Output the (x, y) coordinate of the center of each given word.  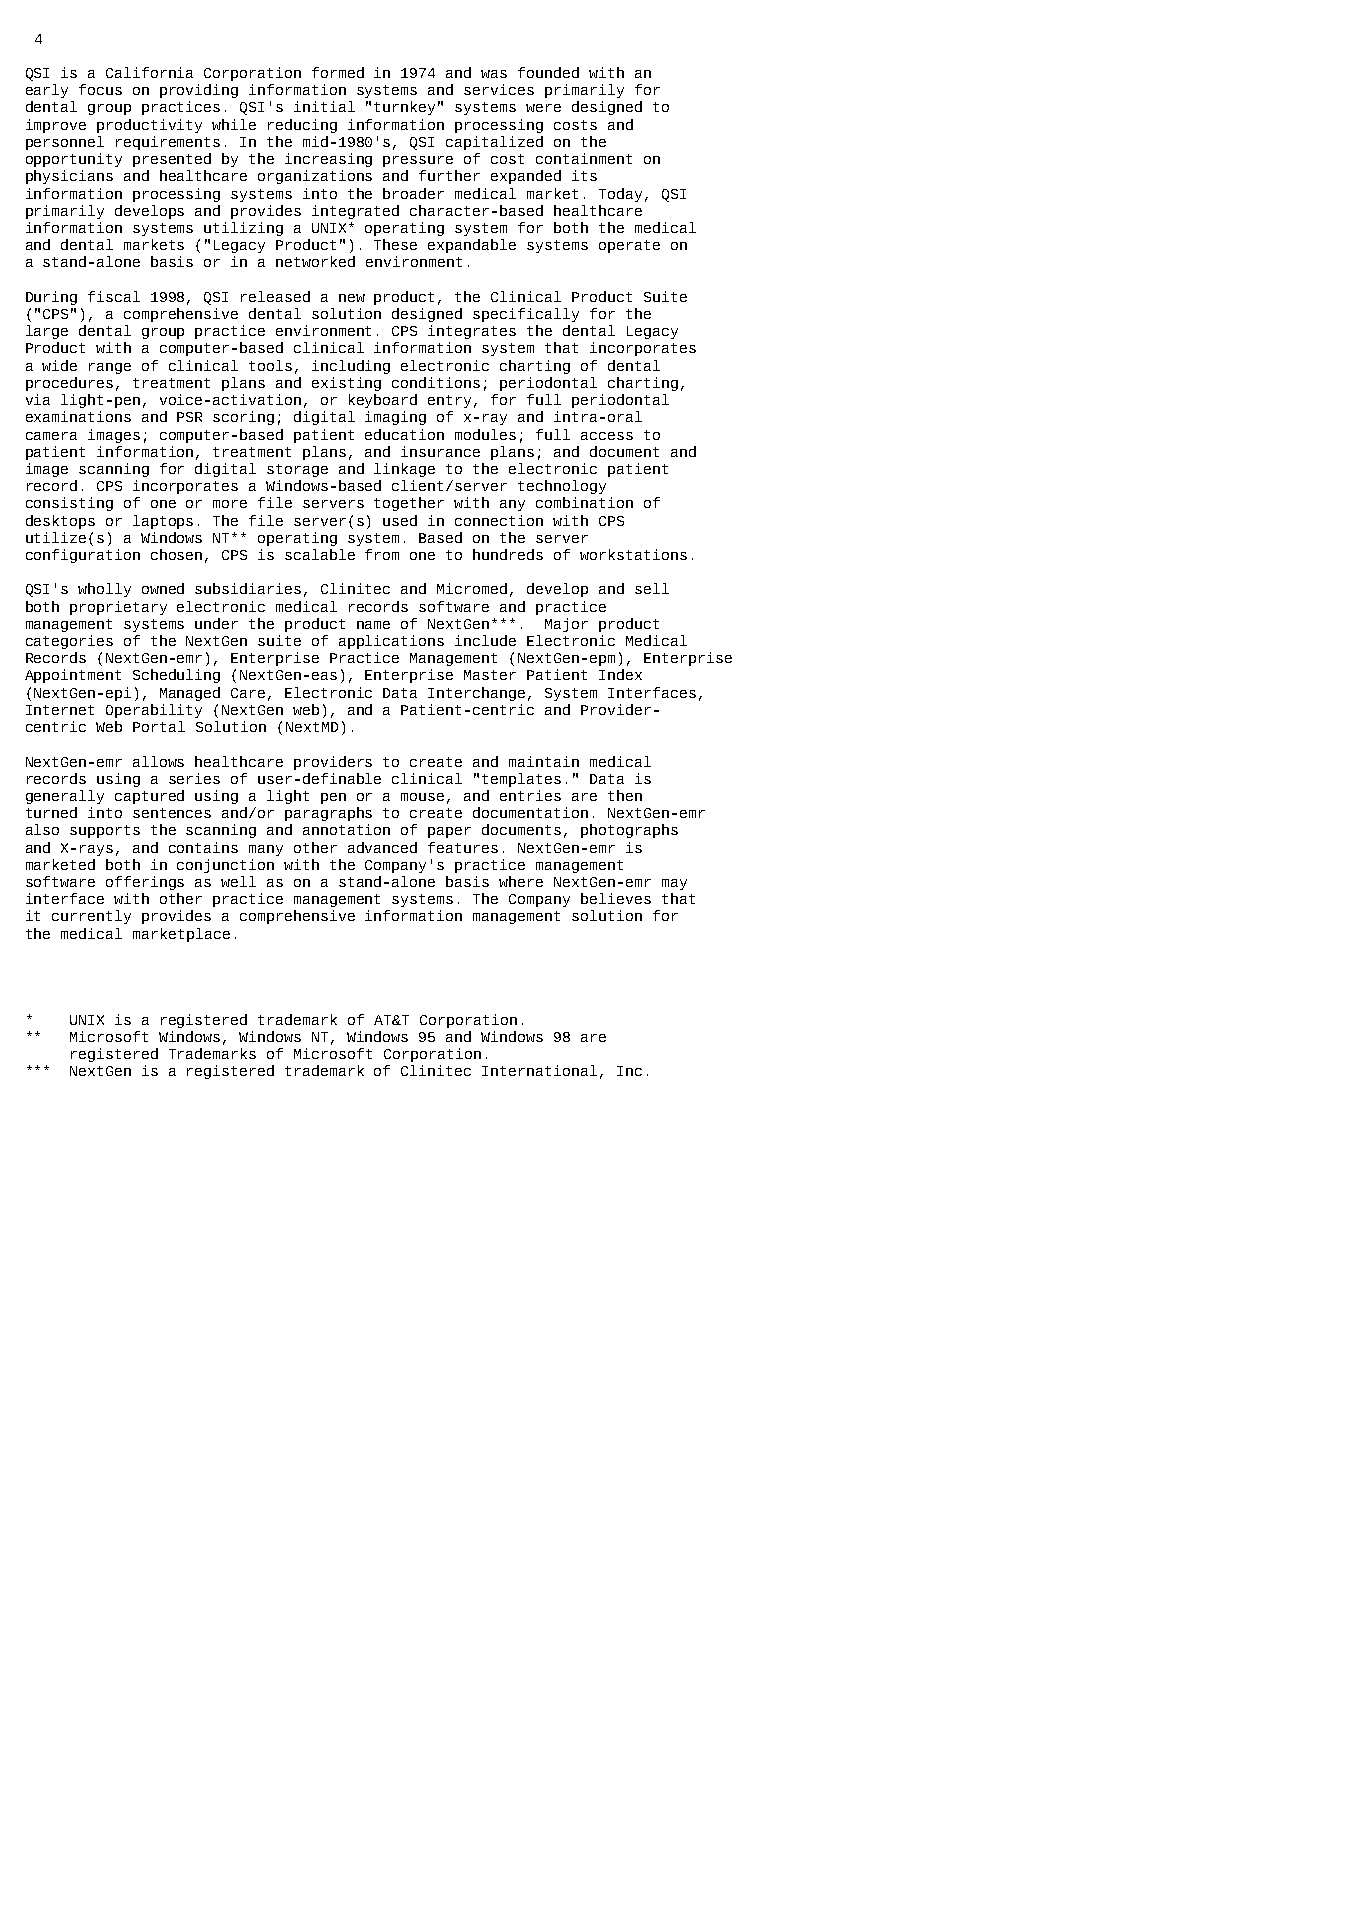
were (543, 108)
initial (324, 106)
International (539, 1070)
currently (91, 917)
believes (616, 898)
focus (100, 89)
